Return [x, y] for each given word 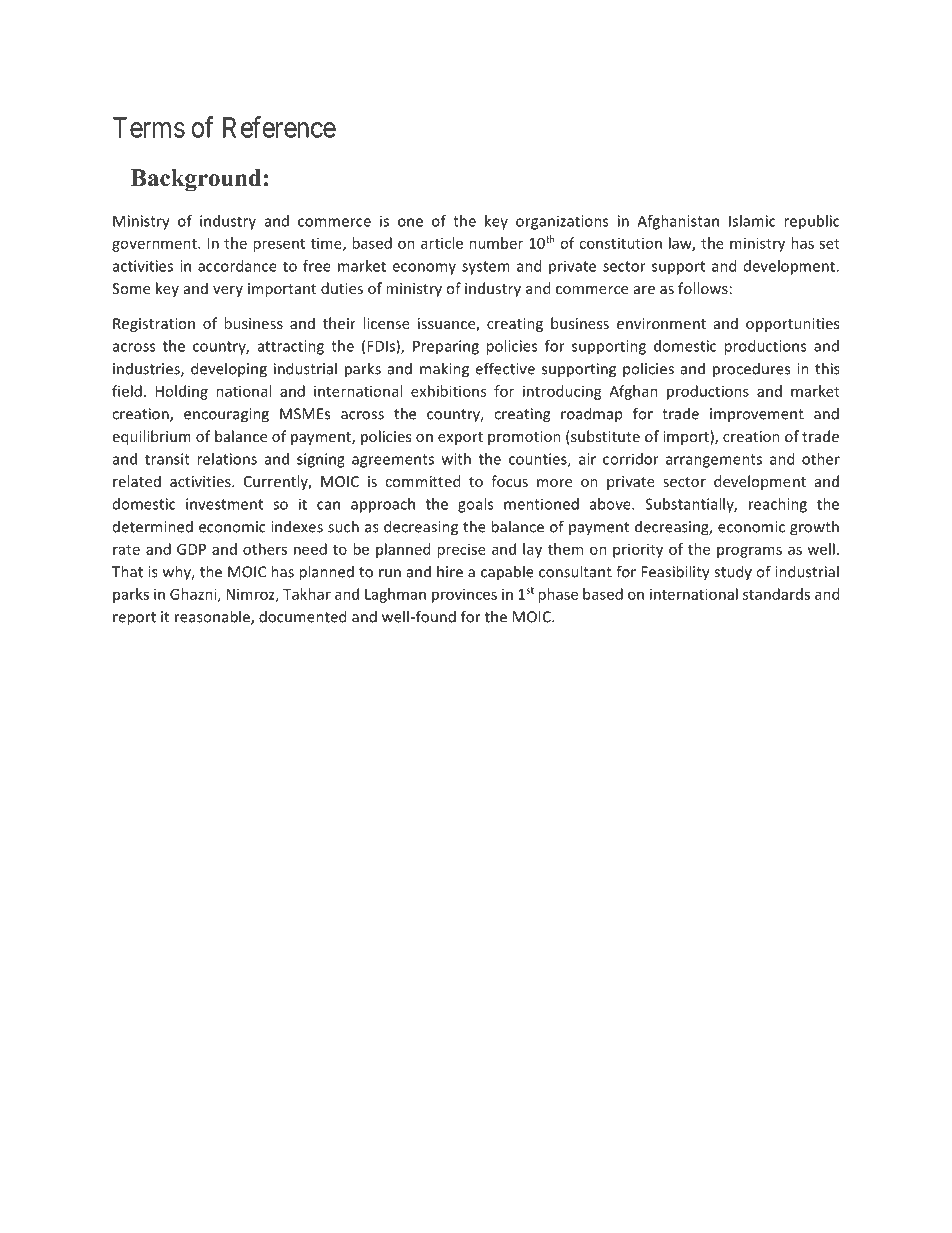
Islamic [752, 221]
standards [776, 594]
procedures [751, 370]
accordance [237, 266]
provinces [464, 595]
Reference [279, 127]
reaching [778, 505]
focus [509, 481]
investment [224, 504]
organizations [562, 222]
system [486, 268]
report [134, 619]
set [829, 244]
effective [505, 368]
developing [229, 370]
